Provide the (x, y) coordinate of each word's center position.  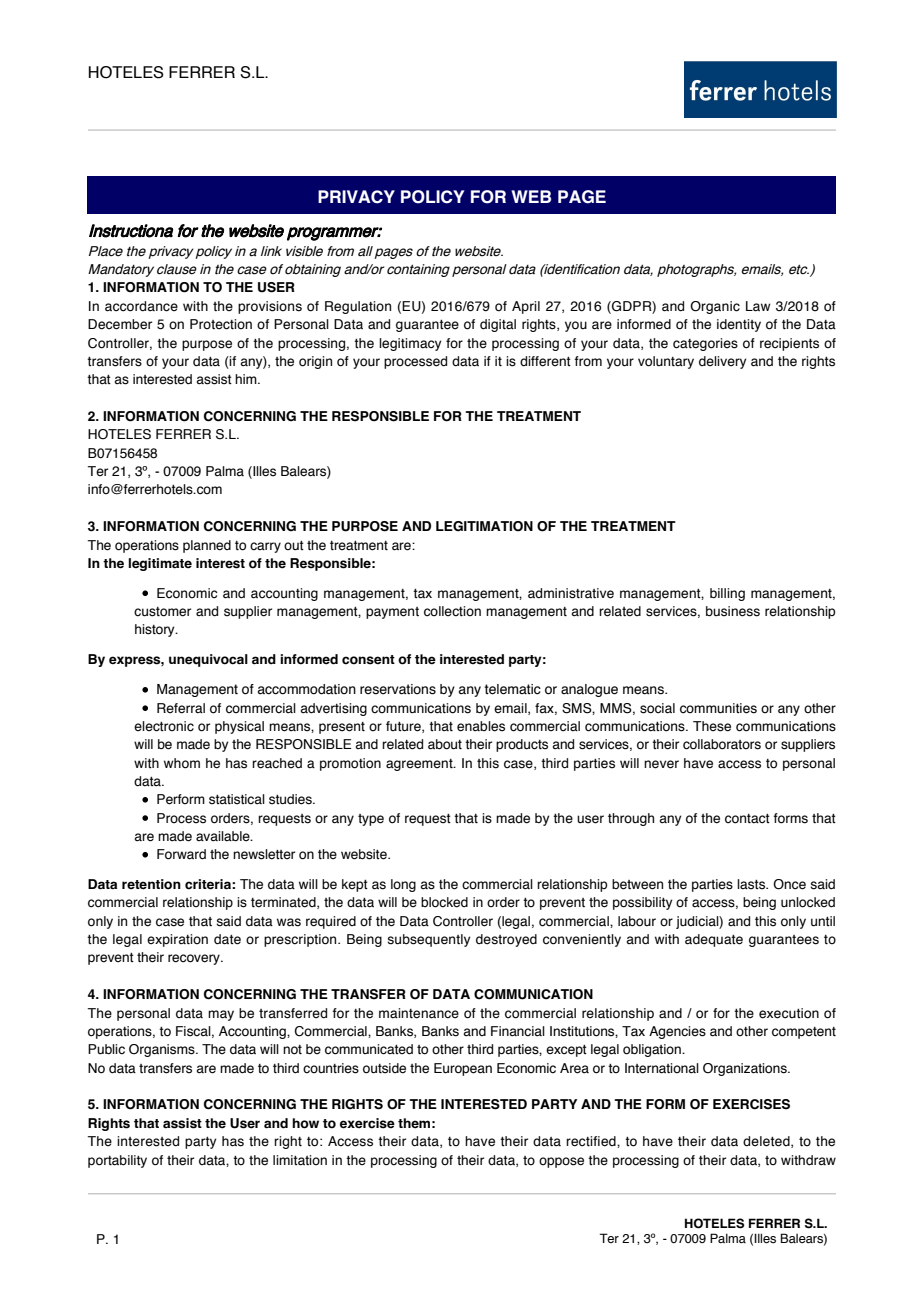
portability (117, 1161)
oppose (561, 1162)
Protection (221, 324)
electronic (164, 726)
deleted (767, 1142)
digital (498, 325)
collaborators (722, 744)
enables (481, 726)
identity (739, 325)
